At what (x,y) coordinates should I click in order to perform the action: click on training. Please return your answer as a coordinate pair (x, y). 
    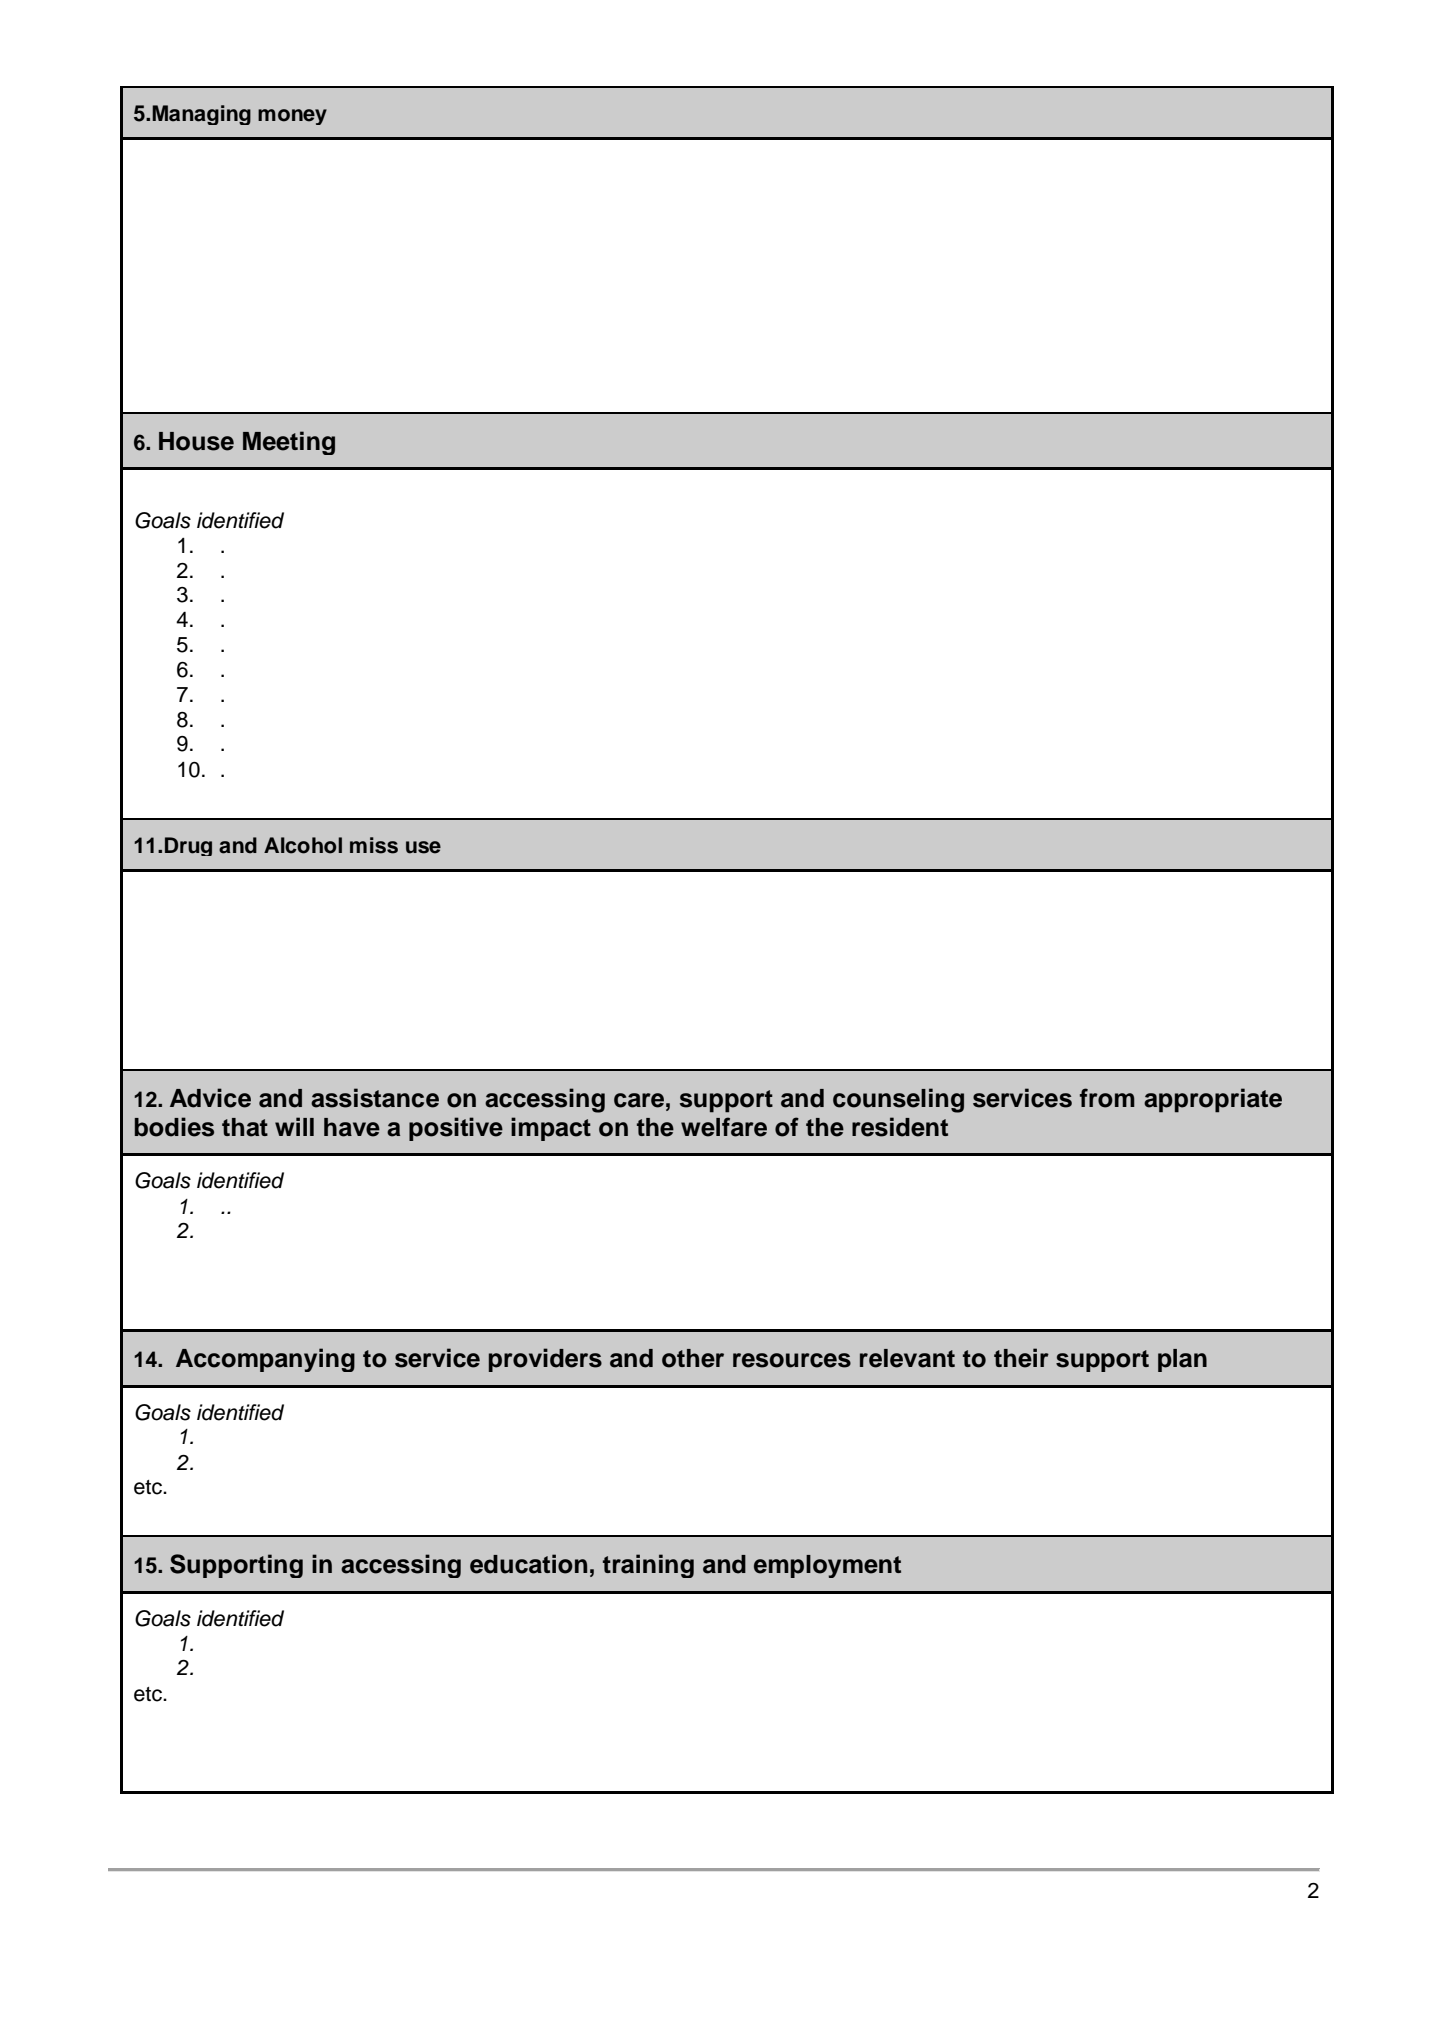
    Looking at the image, I should click on (648, 1566).
